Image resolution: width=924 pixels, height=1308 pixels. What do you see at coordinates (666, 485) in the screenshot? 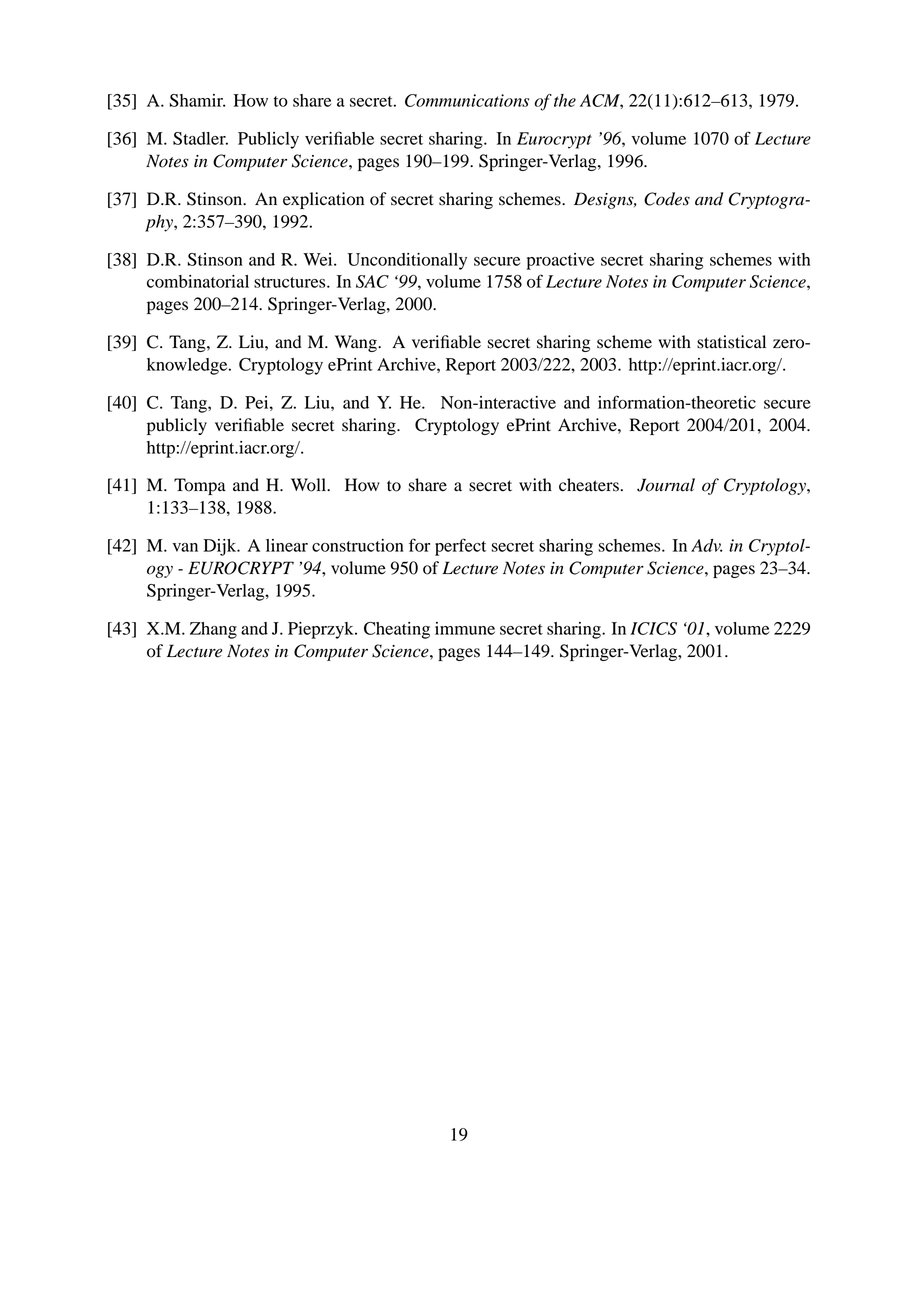
I see `Journal` at bounding box center [666, 485].
